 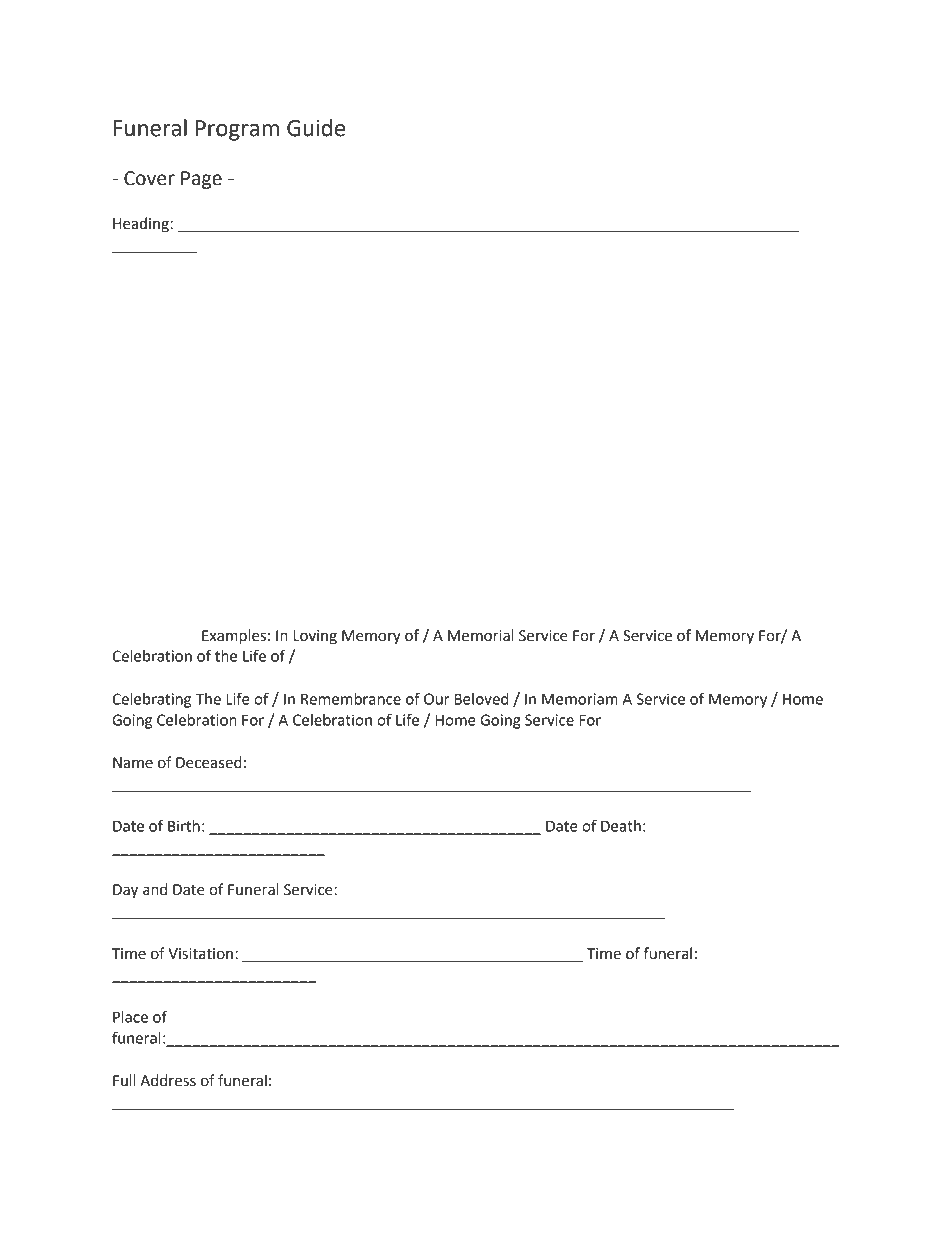 I want to click on Visitation, so click(x=200, y=954).
